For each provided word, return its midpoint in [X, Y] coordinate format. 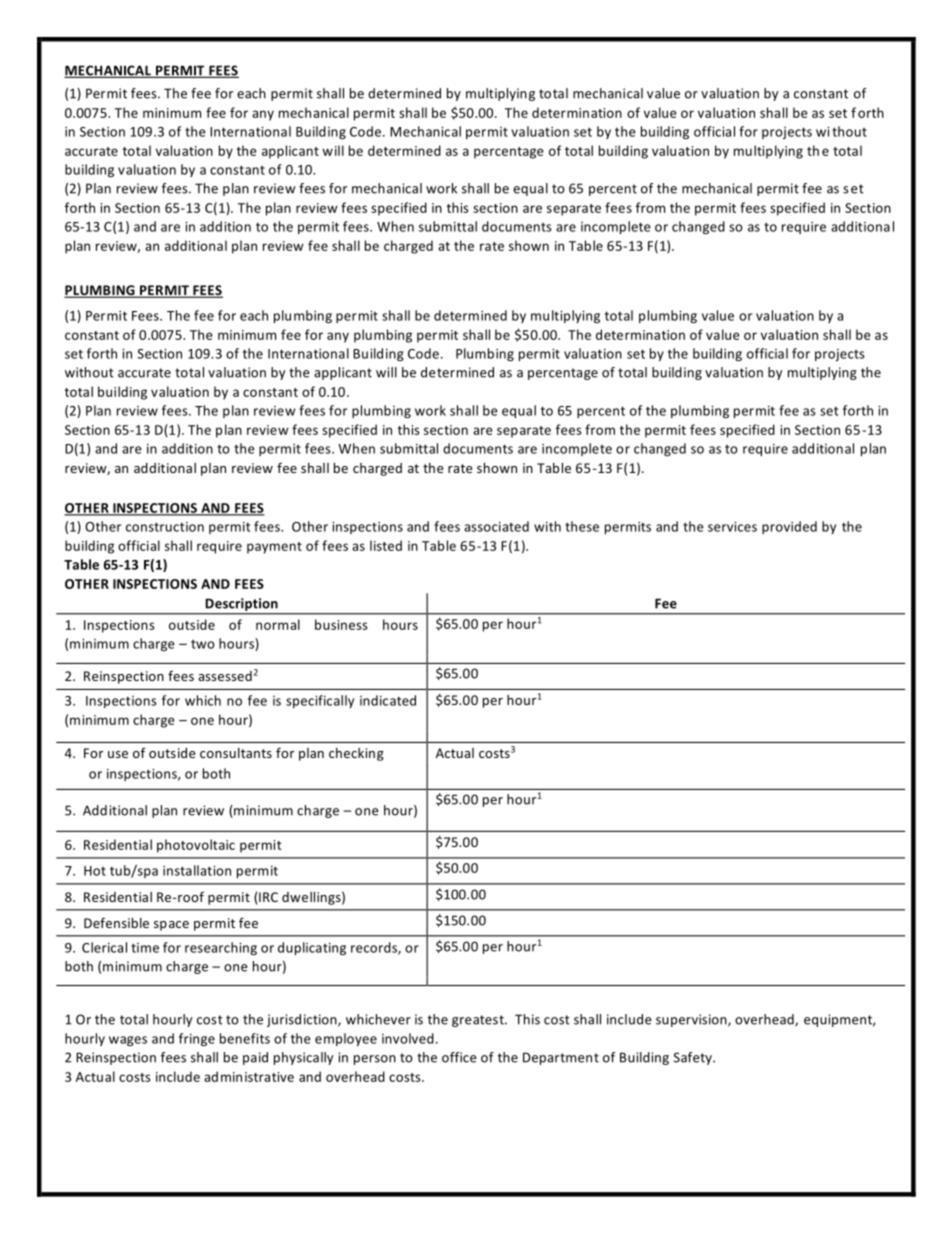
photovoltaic [196, 846]
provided [789, 527]
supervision [692, 1020]
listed [386, 545]
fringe [197, 1039]
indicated [388, 700]
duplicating [312, 948]
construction [165, 527]
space [171, 926]
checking [356, 754]
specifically [320, 701]
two [202, 644]
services [732, 527]
